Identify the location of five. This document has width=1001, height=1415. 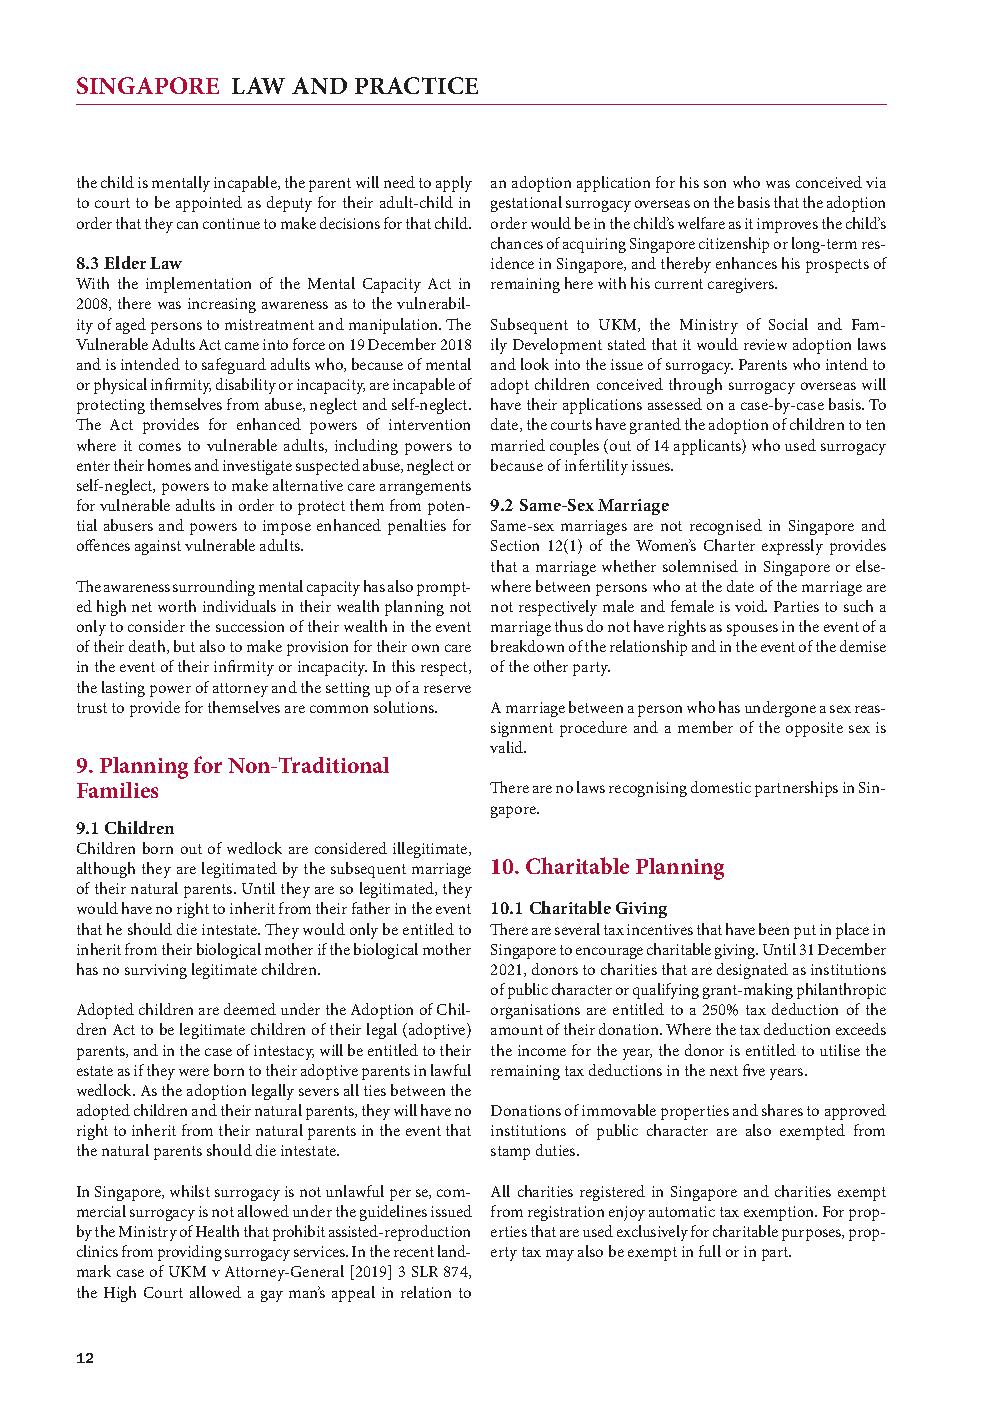
(754, 1070).
